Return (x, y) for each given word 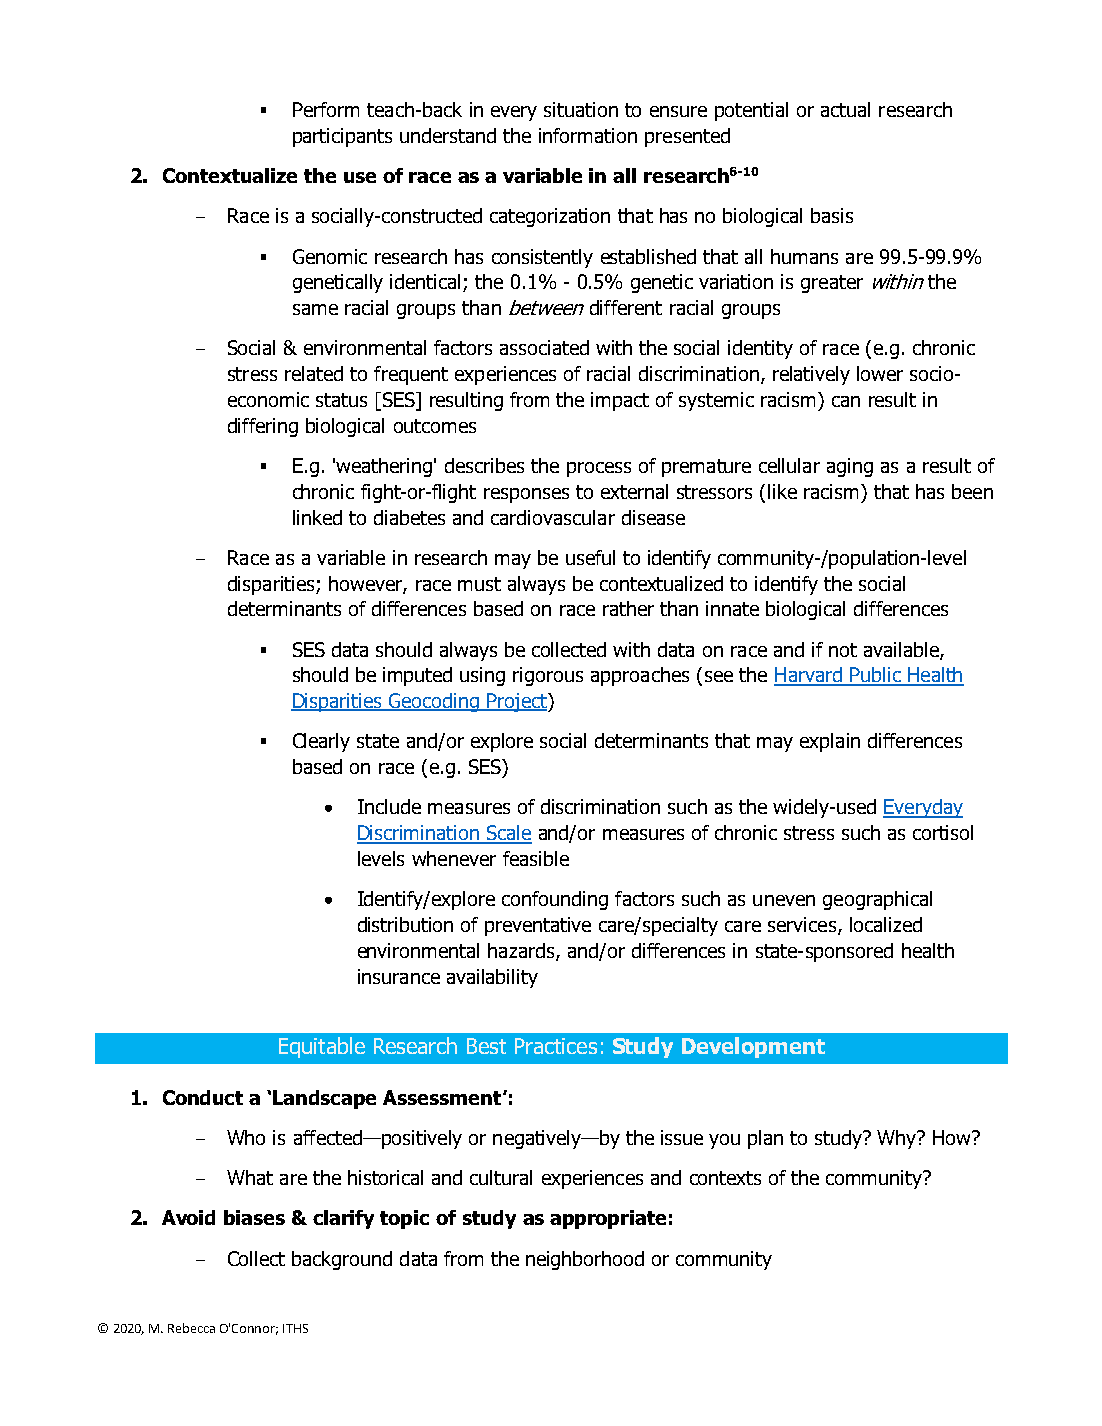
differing (263, 427)
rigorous (548, 676)
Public (876, 676)
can (846, 401)
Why (898, 1139)
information (588, 135)
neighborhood (585, 1260)
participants (342, 137)
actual (845, 109)
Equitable (322, 1047)
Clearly (321, 742)
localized (886, 924)
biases (254, 1217)
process (599, 469)
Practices (556, 1046)
